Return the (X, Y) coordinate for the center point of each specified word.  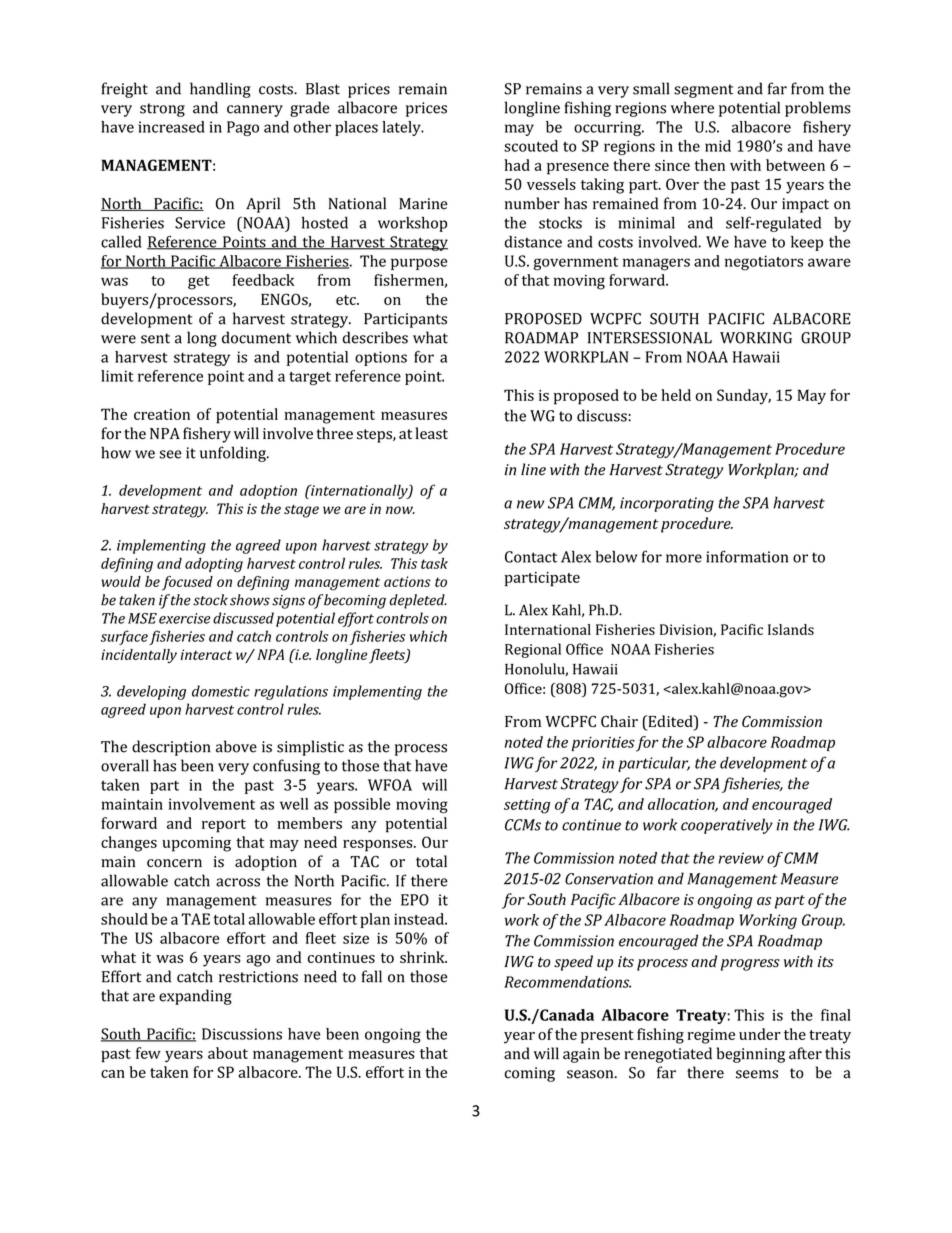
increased (172, 127)
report (224, 826)
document (256, 337)
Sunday (744, 397)
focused (187, 583)
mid (718, 146)
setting (527, 806)
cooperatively (727, 826)
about (228, 1053)
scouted (531, 146)
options (381, 358)
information (747, 556)
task (434, 563)
